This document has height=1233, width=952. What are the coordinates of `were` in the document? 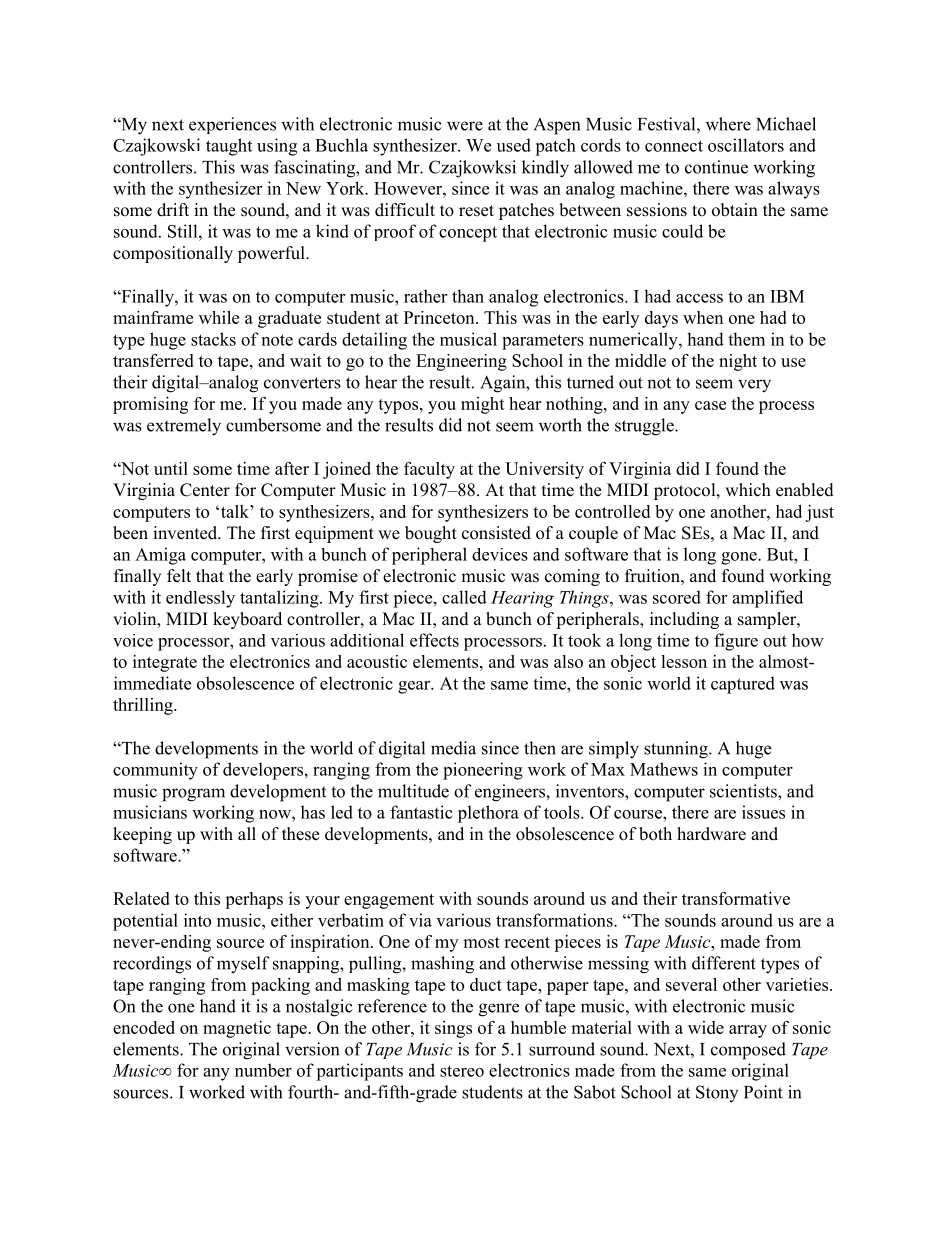 It's located at (465, 126).
